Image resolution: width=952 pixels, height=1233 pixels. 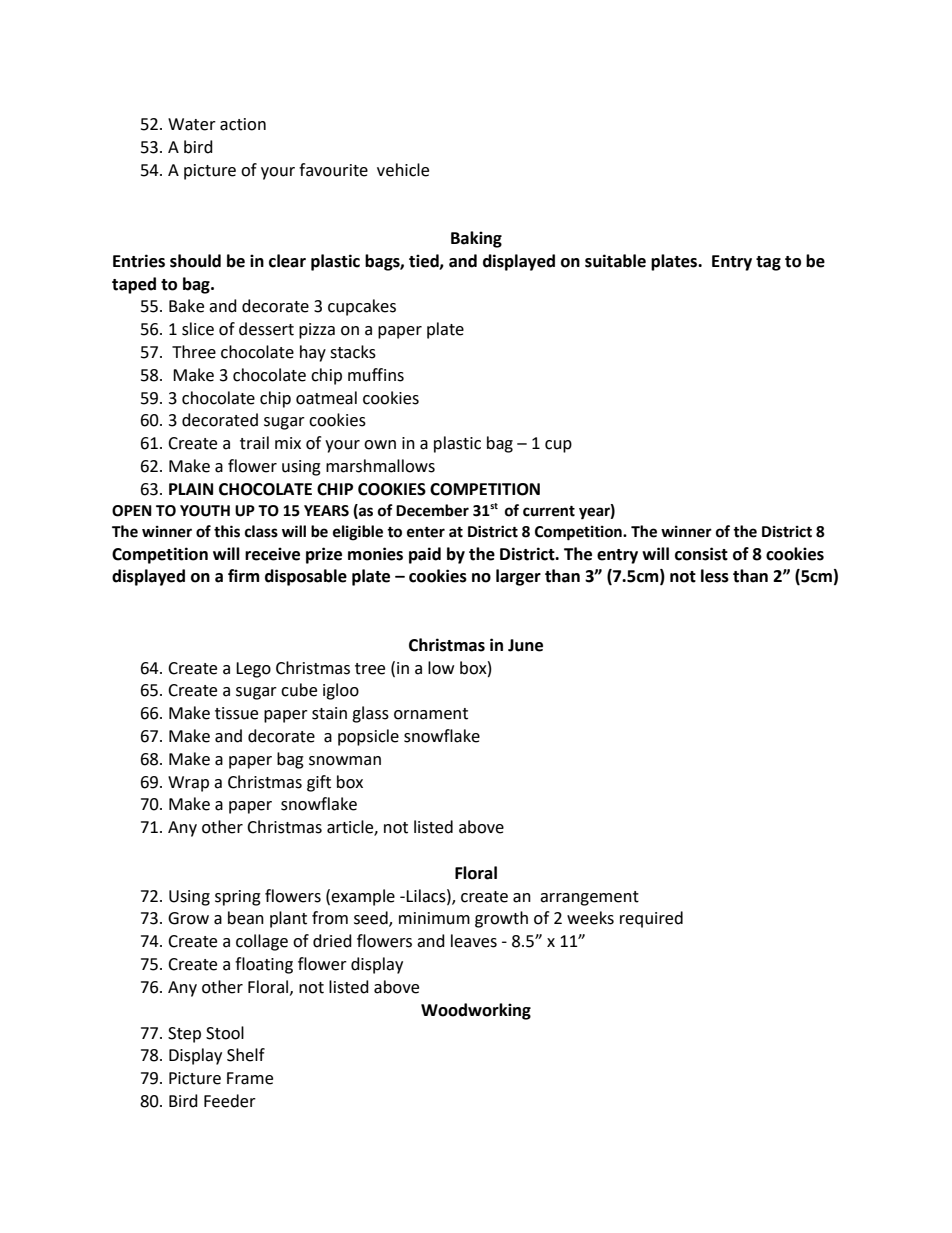 I want to click on required, so click(x=651, y=919).
